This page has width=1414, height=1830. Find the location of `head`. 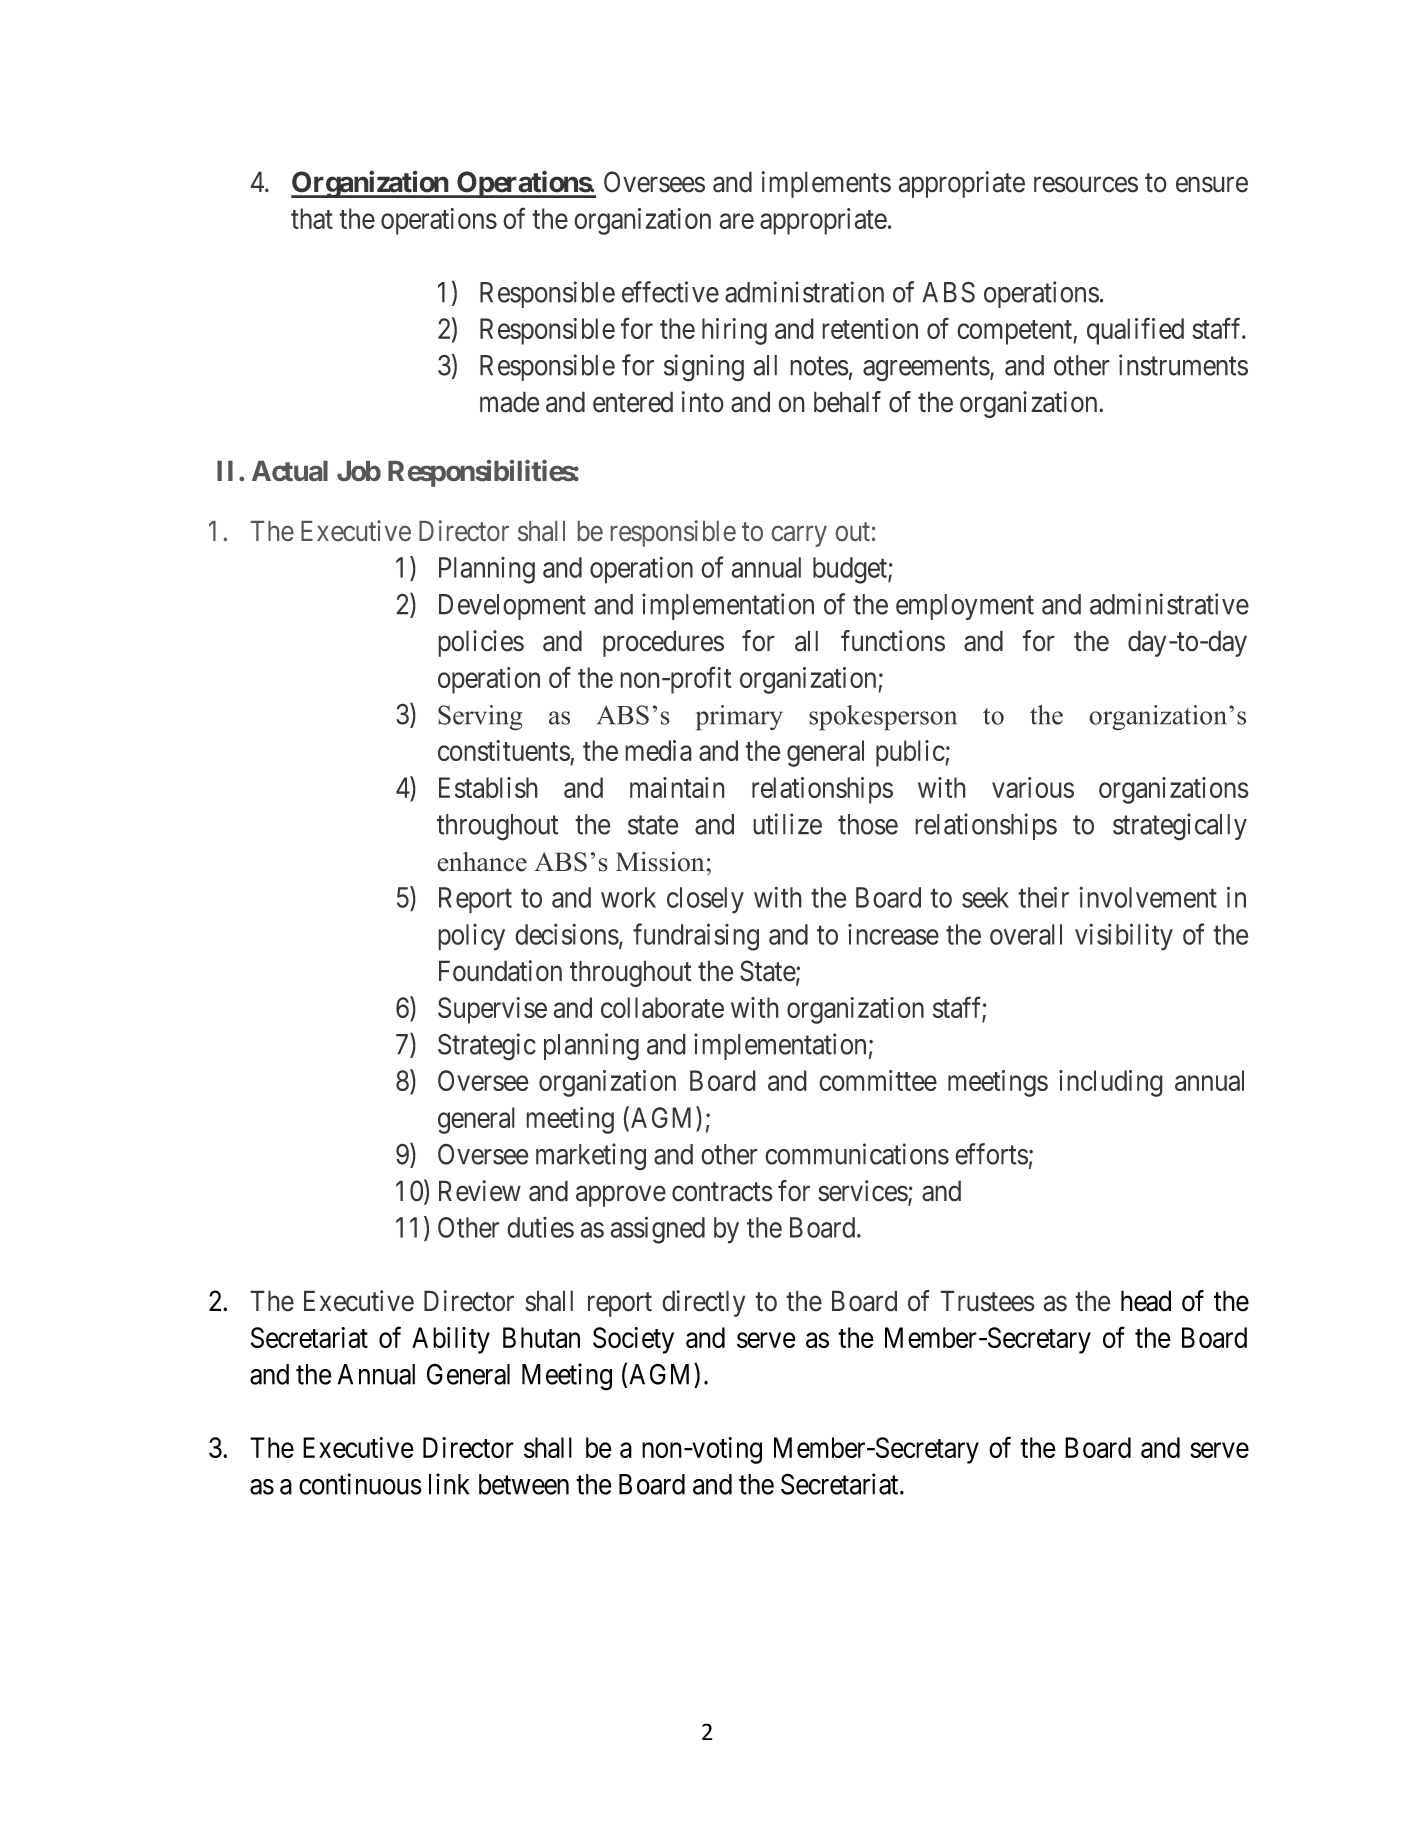

head is located at coordinates (1146, 1301).
